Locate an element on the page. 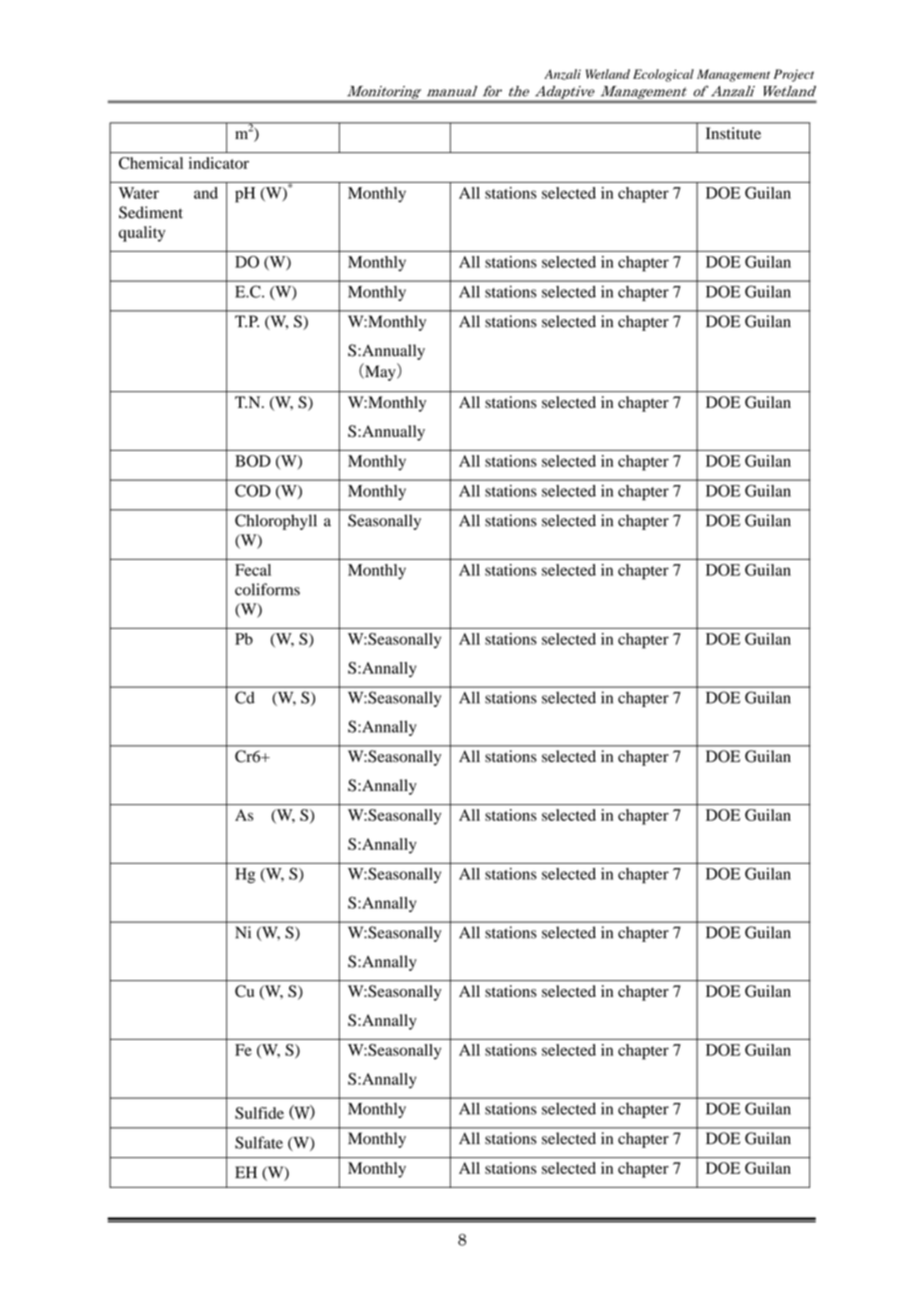 The height and width of the page is (1308, 924). Water is located at coordinates (139, 193).
